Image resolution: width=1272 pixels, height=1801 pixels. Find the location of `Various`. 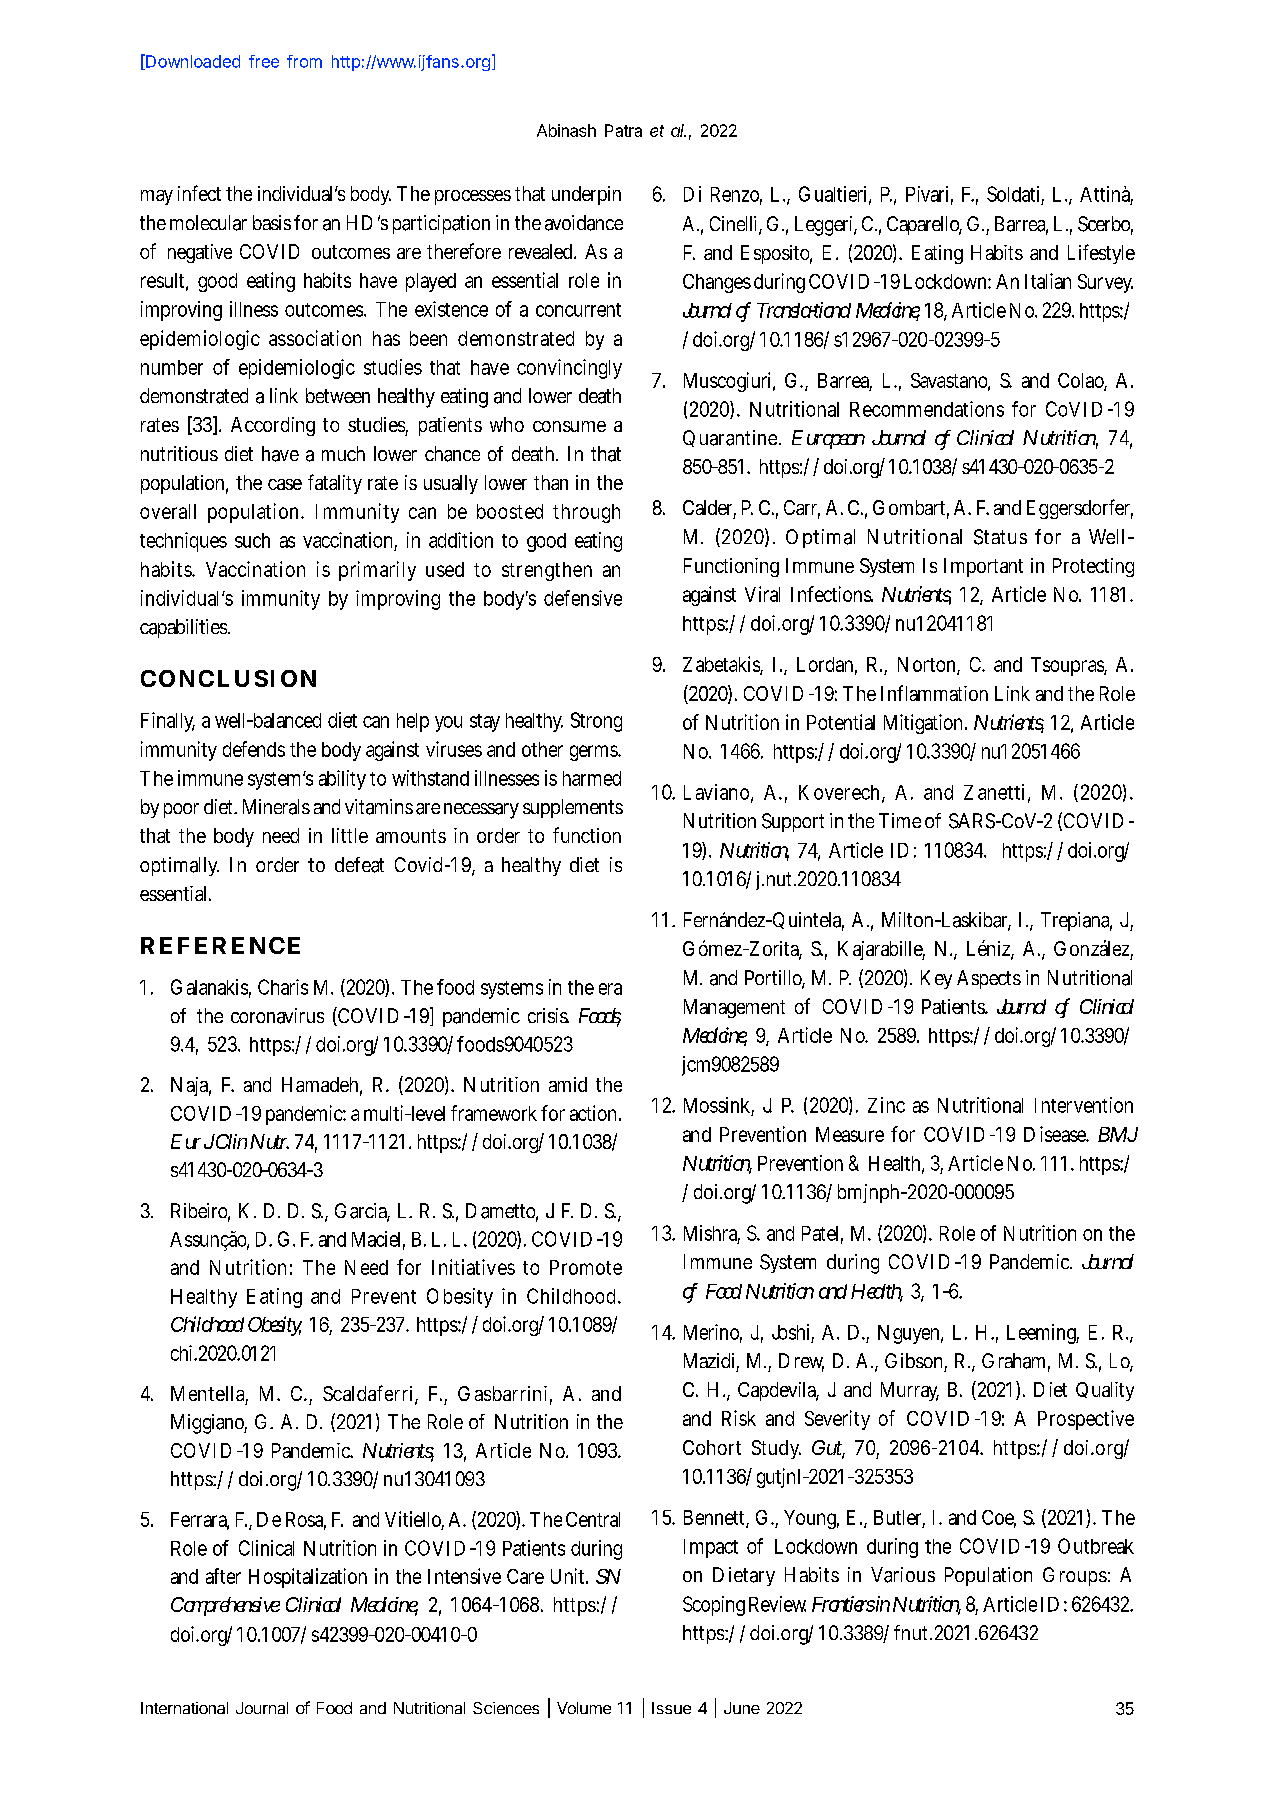

Various is located at coordinates (903, 1575).
